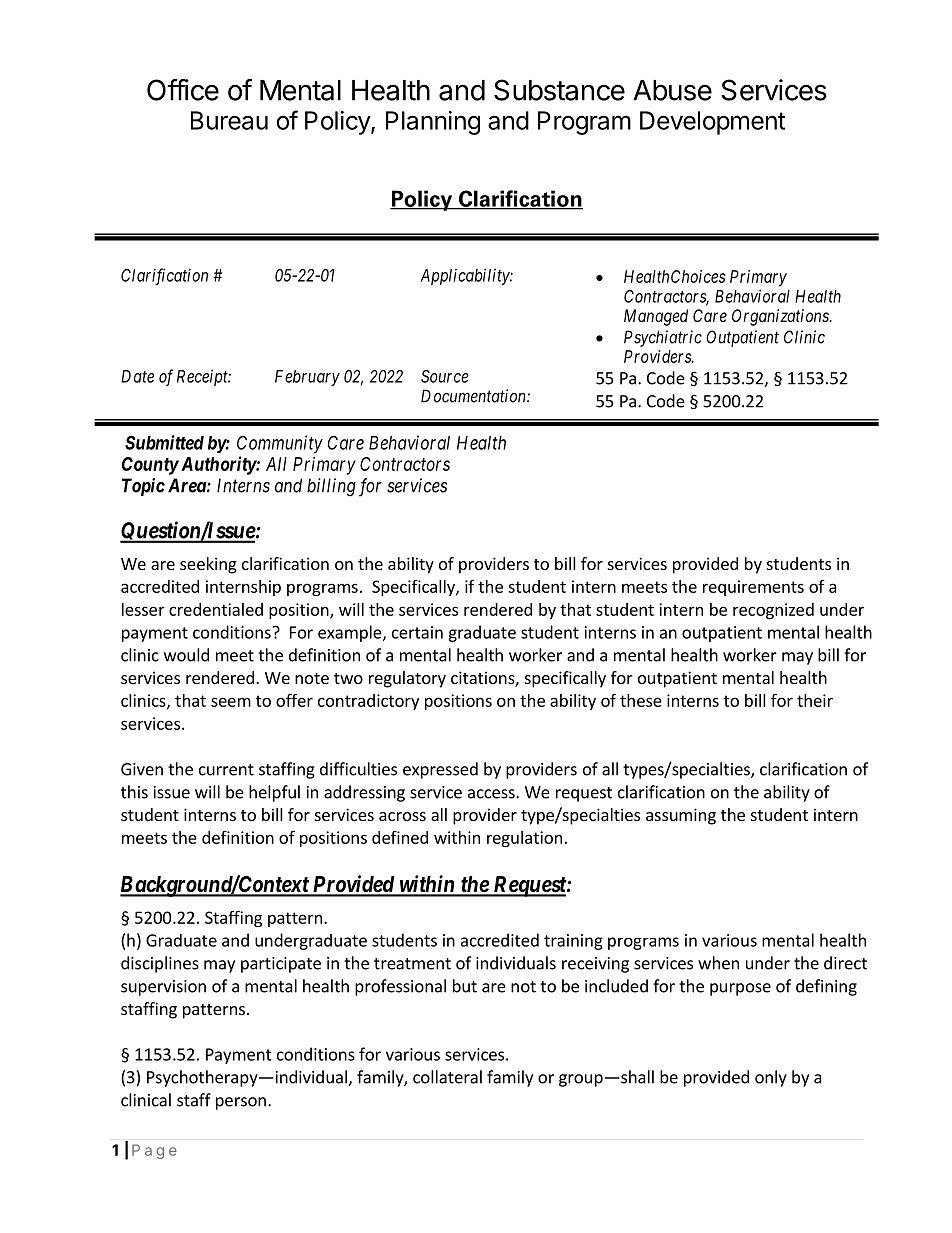  Describe the element at coordinates (433, 123) in the page. I see `Planning` at that location.
